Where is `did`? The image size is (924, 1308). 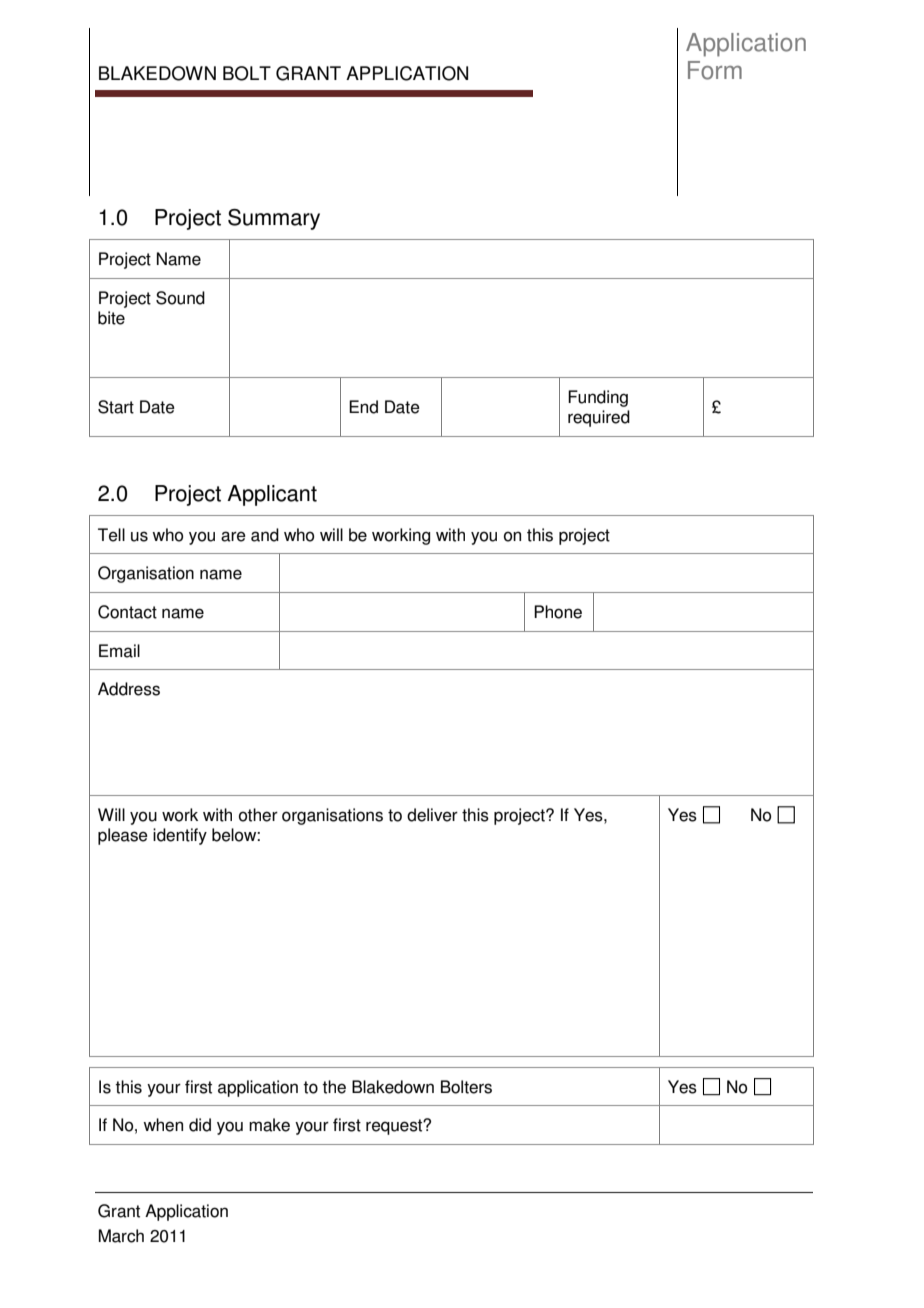 did is located at coordinates (200, 1125).
